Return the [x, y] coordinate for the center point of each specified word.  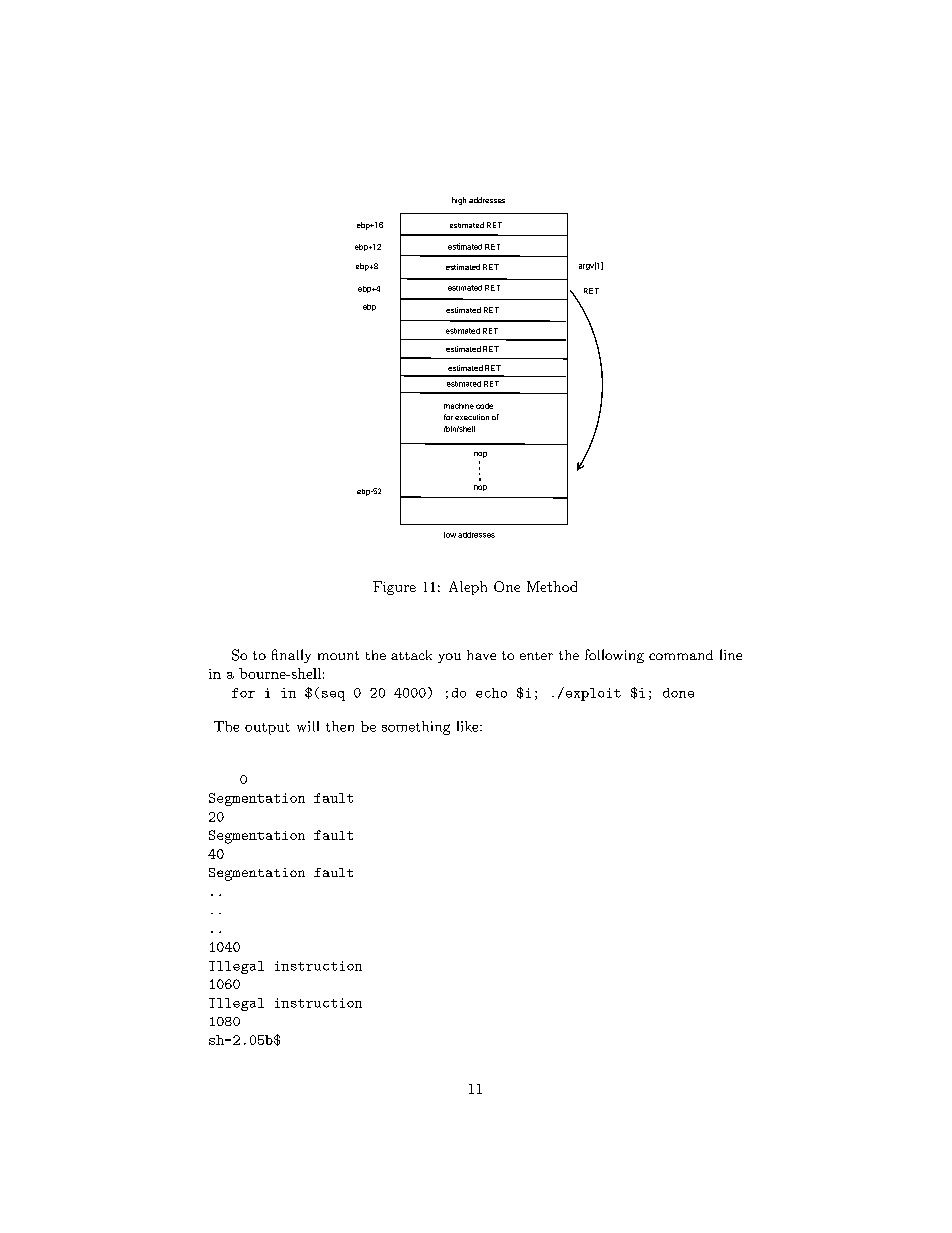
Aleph [468, 588]
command [681, 655]
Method [552, 586]
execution [472, 417]
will [308, 726]
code [484, 406]
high [459, 201]
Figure [394, 588]
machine [459, 406]
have [481, 655]
